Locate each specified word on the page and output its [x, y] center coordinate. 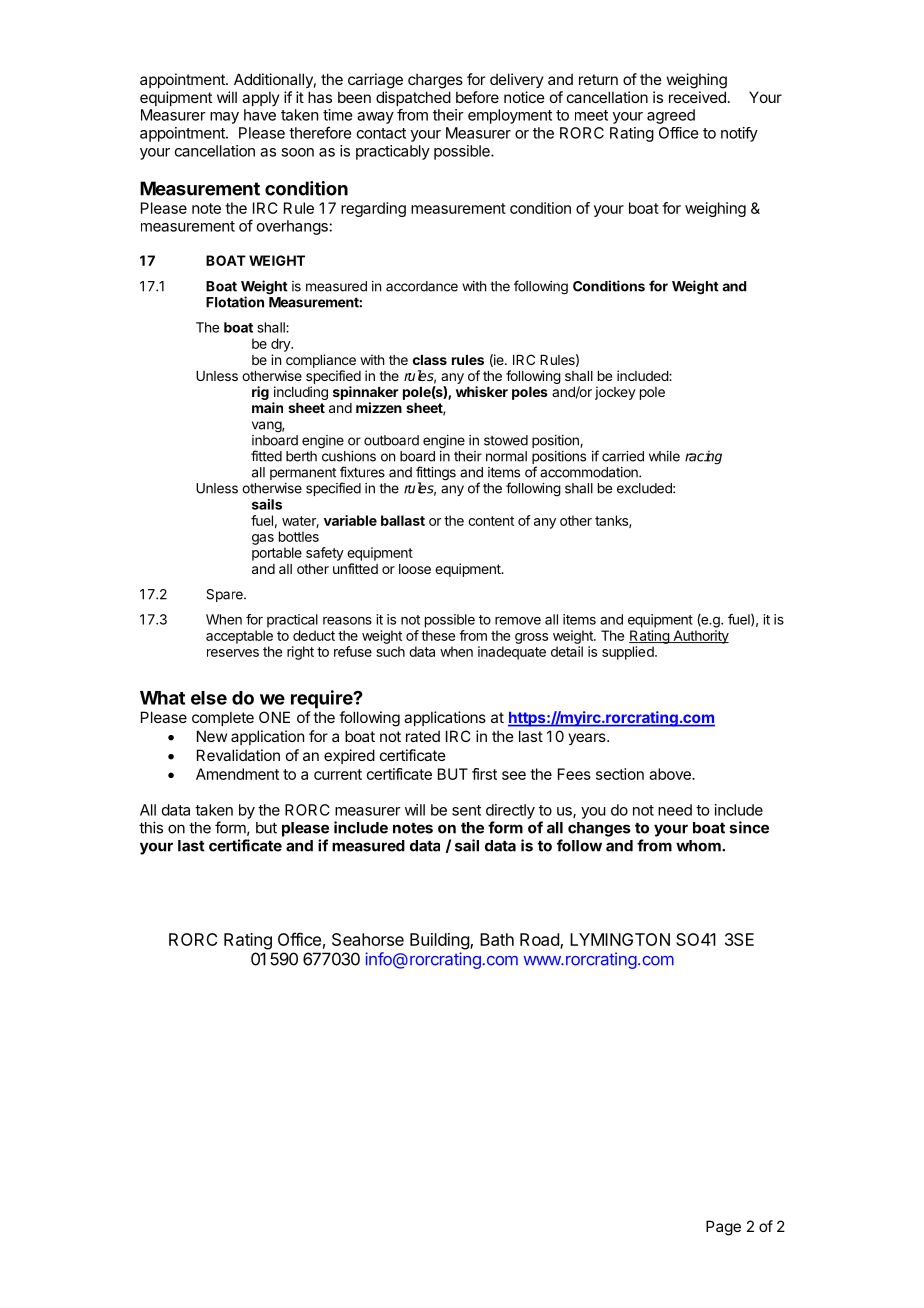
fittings [436, 474]
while [664, 456]
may [224, 118]
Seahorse [368, 939]
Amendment [237, 774]
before [477, 97]
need [675, 810]
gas [263, 539]
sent [466, 810]
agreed [671, 116]
